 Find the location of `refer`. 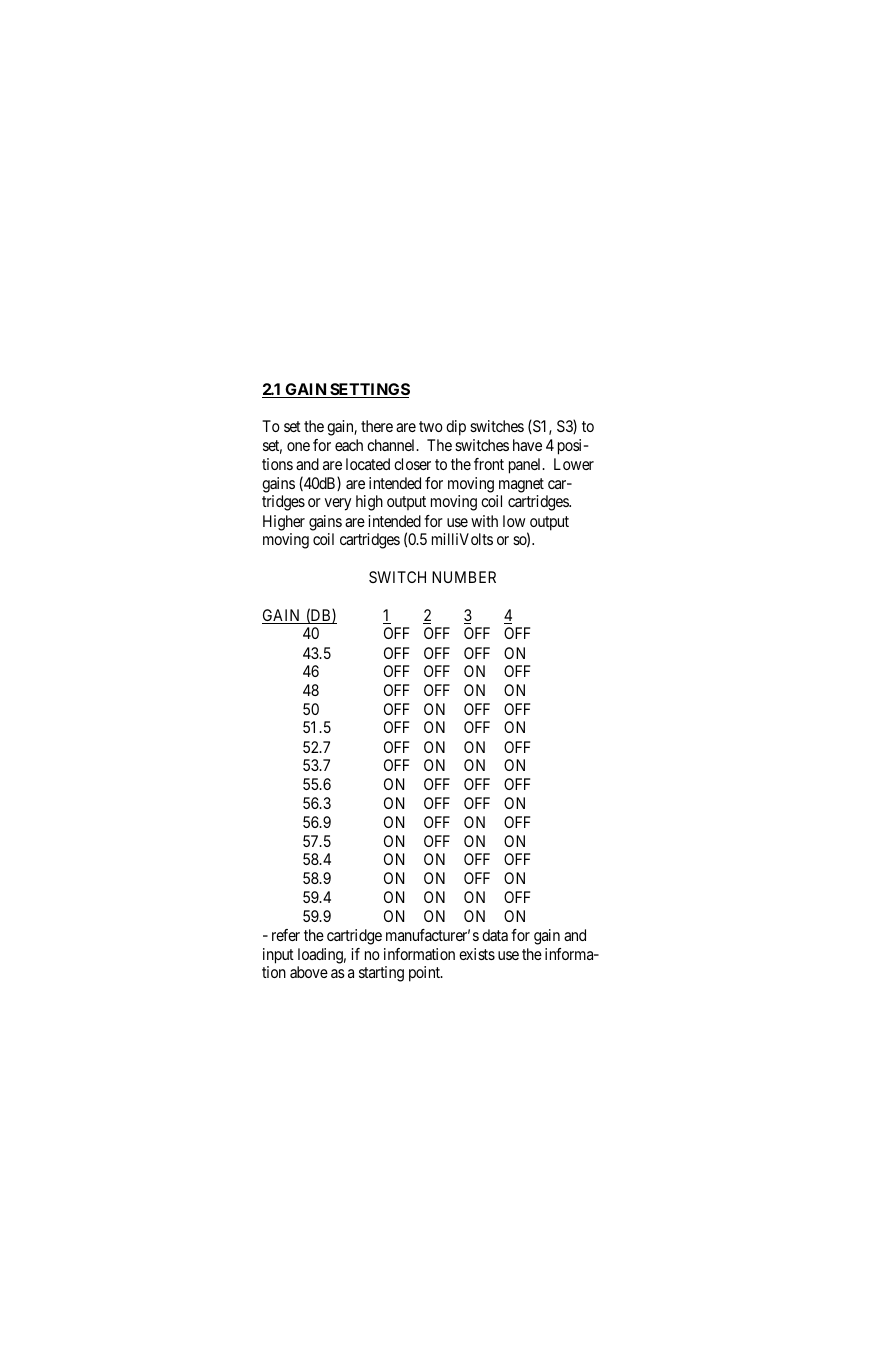

refer is located at coordinates (286, 935).
